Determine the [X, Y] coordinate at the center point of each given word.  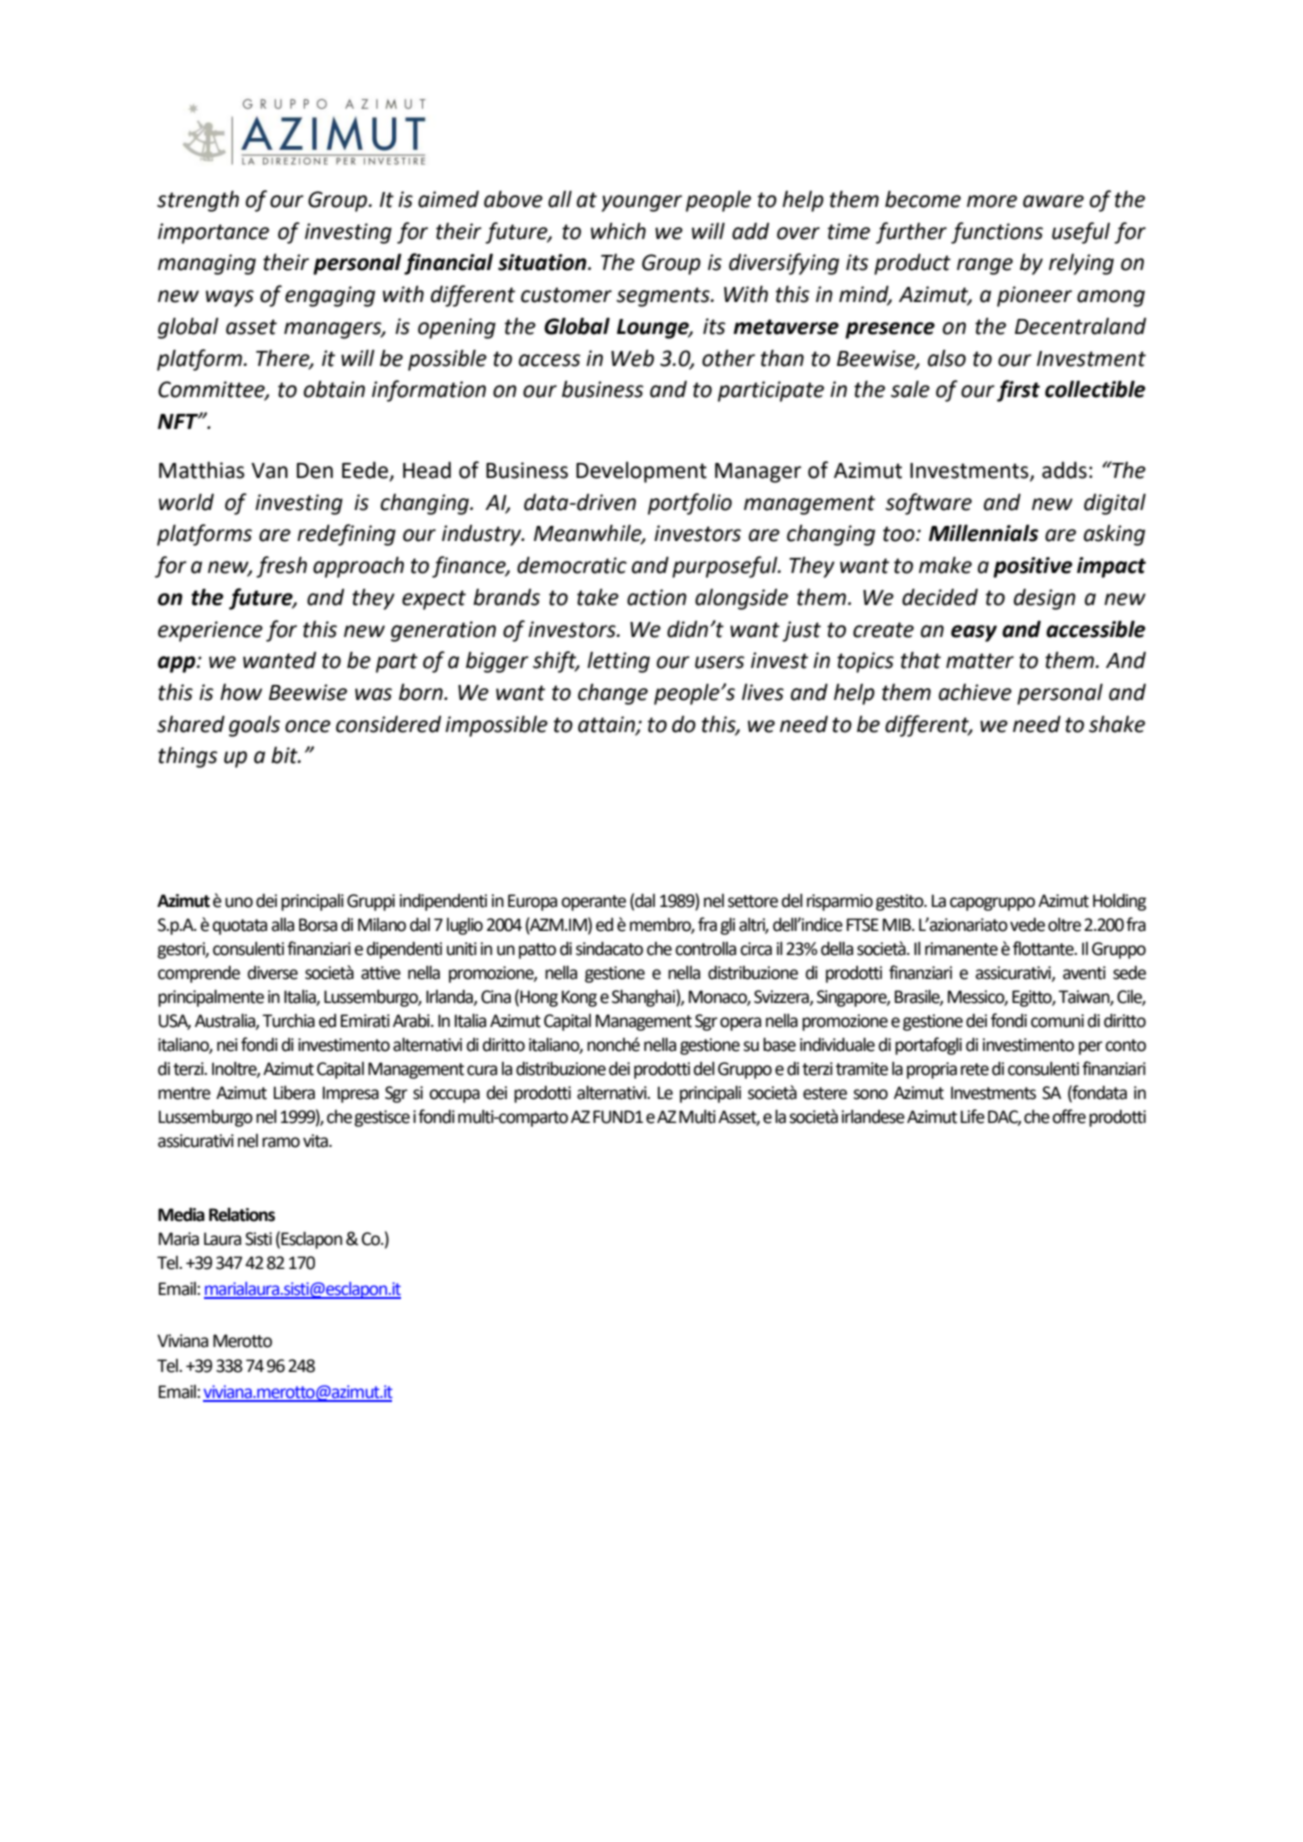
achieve [975, 692]
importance [213, 233]
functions [997, 233]
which [618, 231]
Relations [242, 1214]
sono [870, 1094]
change [613, 694]
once [308, 726]
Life [973, 1116]
